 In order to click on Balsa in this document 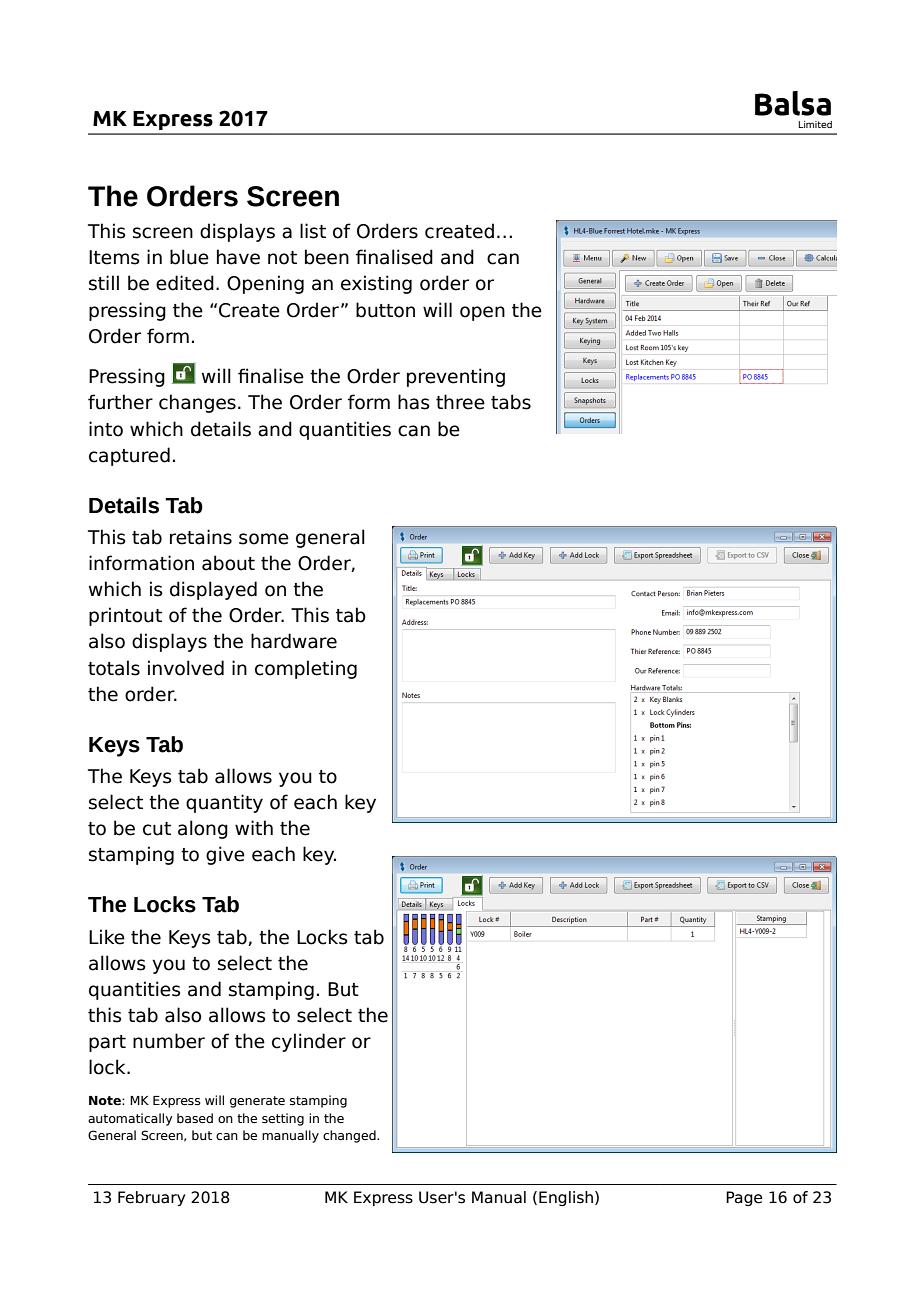, I will do `click(793, 103)`.
